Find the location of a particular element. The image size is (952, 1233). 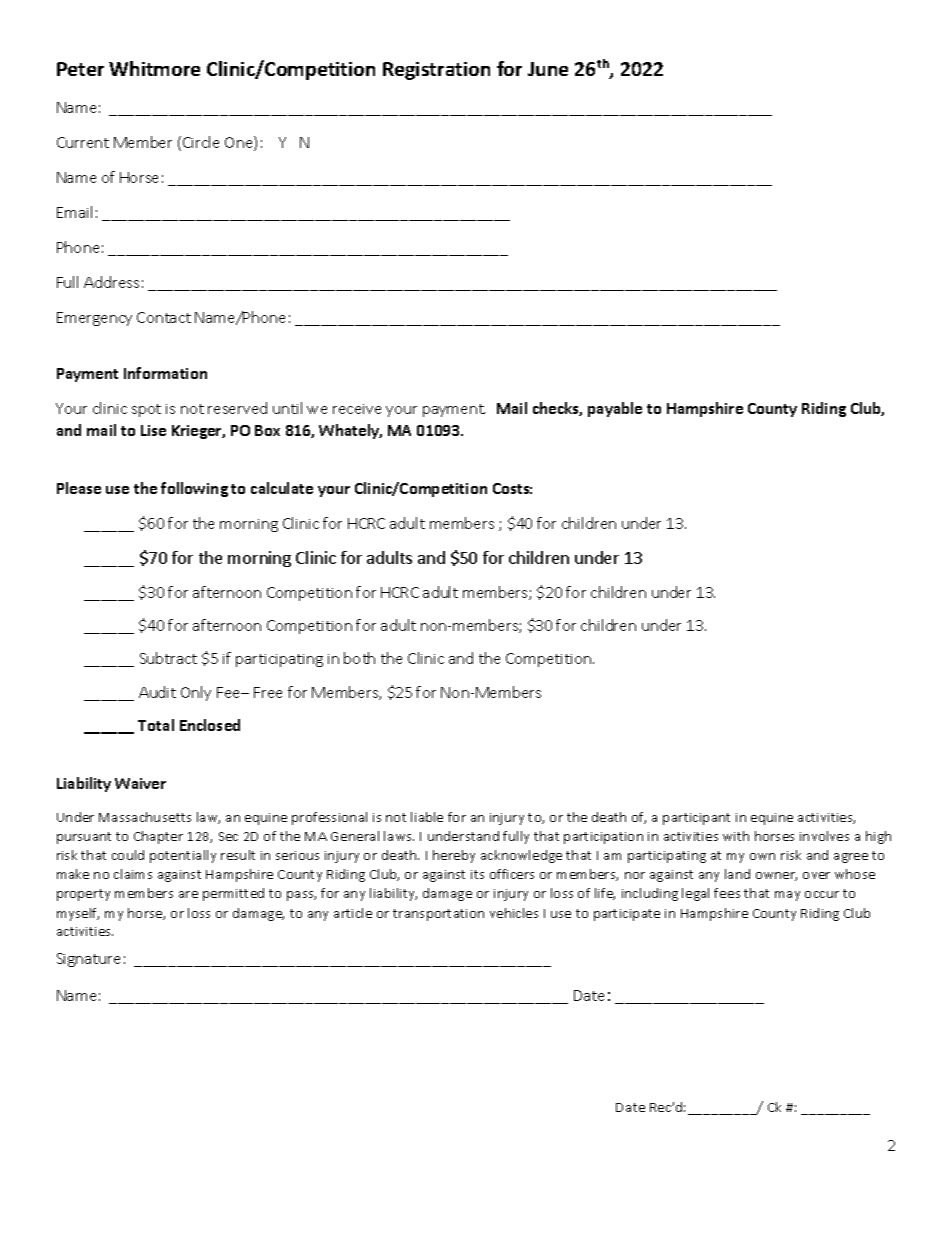

receive is located at coordinates (357, 409).
